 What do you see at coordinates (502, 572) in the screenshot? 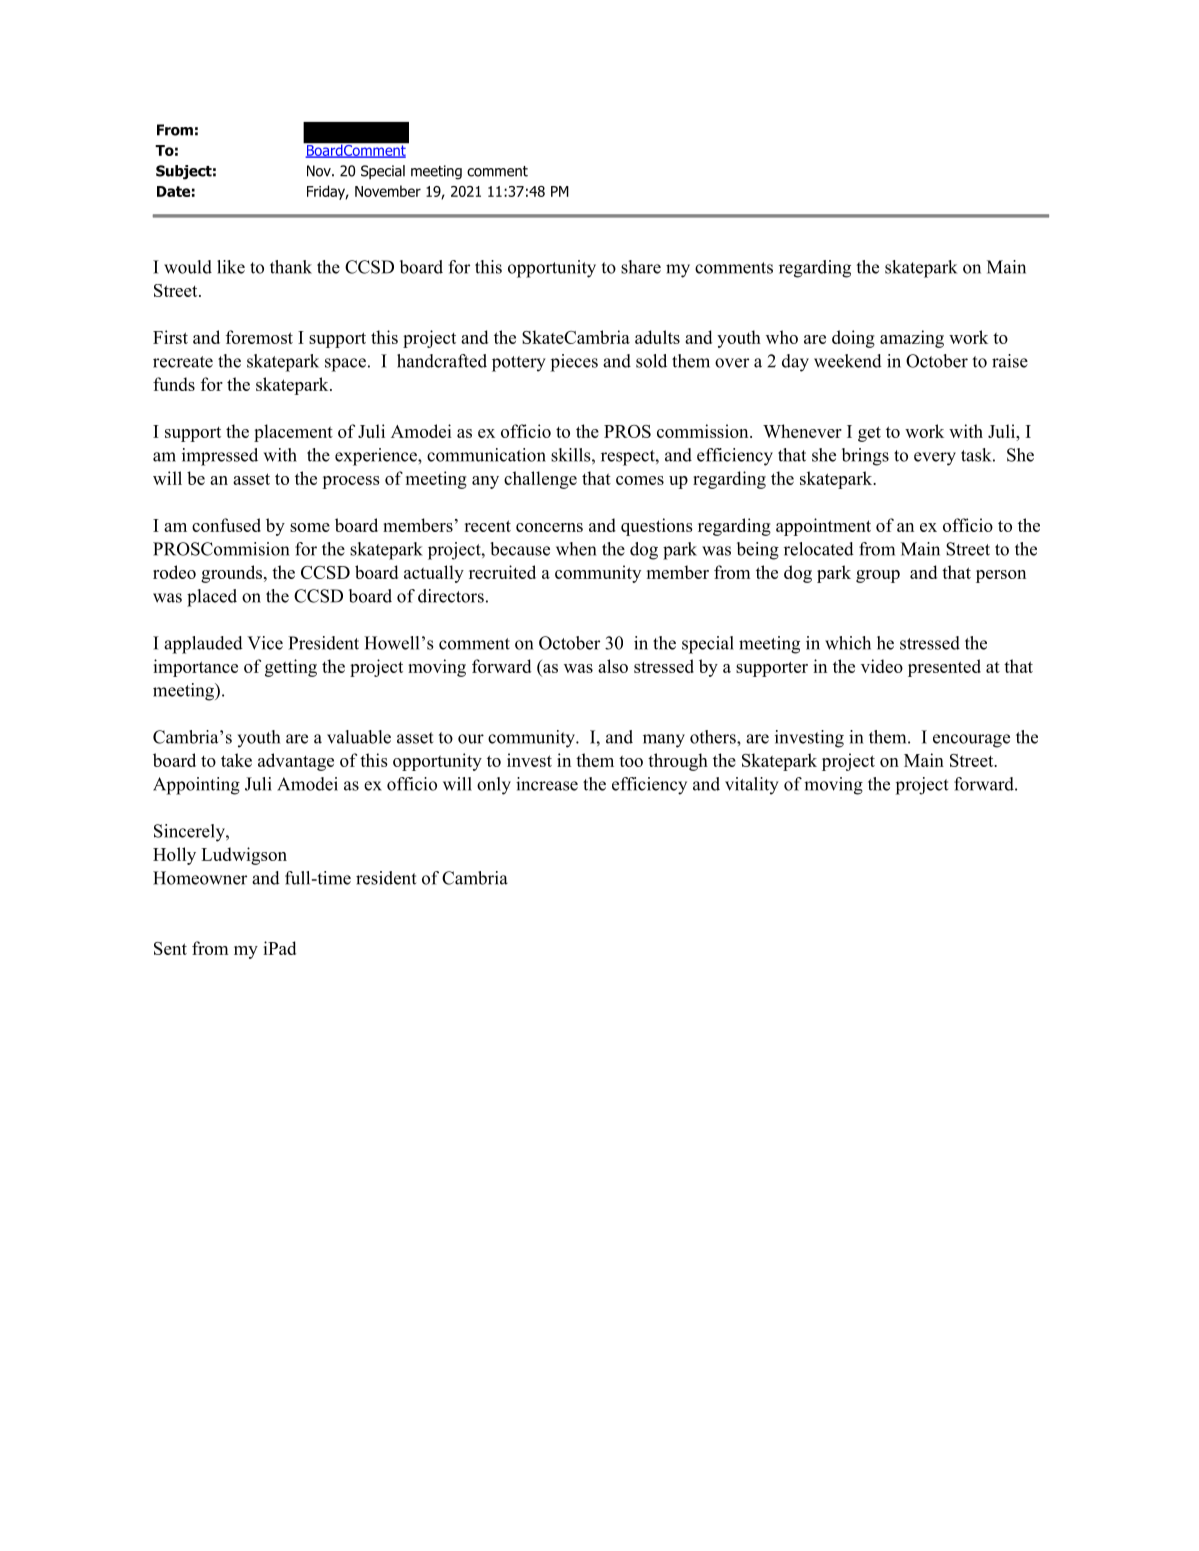
I see `recruited` at bounding box center [502, 572].
